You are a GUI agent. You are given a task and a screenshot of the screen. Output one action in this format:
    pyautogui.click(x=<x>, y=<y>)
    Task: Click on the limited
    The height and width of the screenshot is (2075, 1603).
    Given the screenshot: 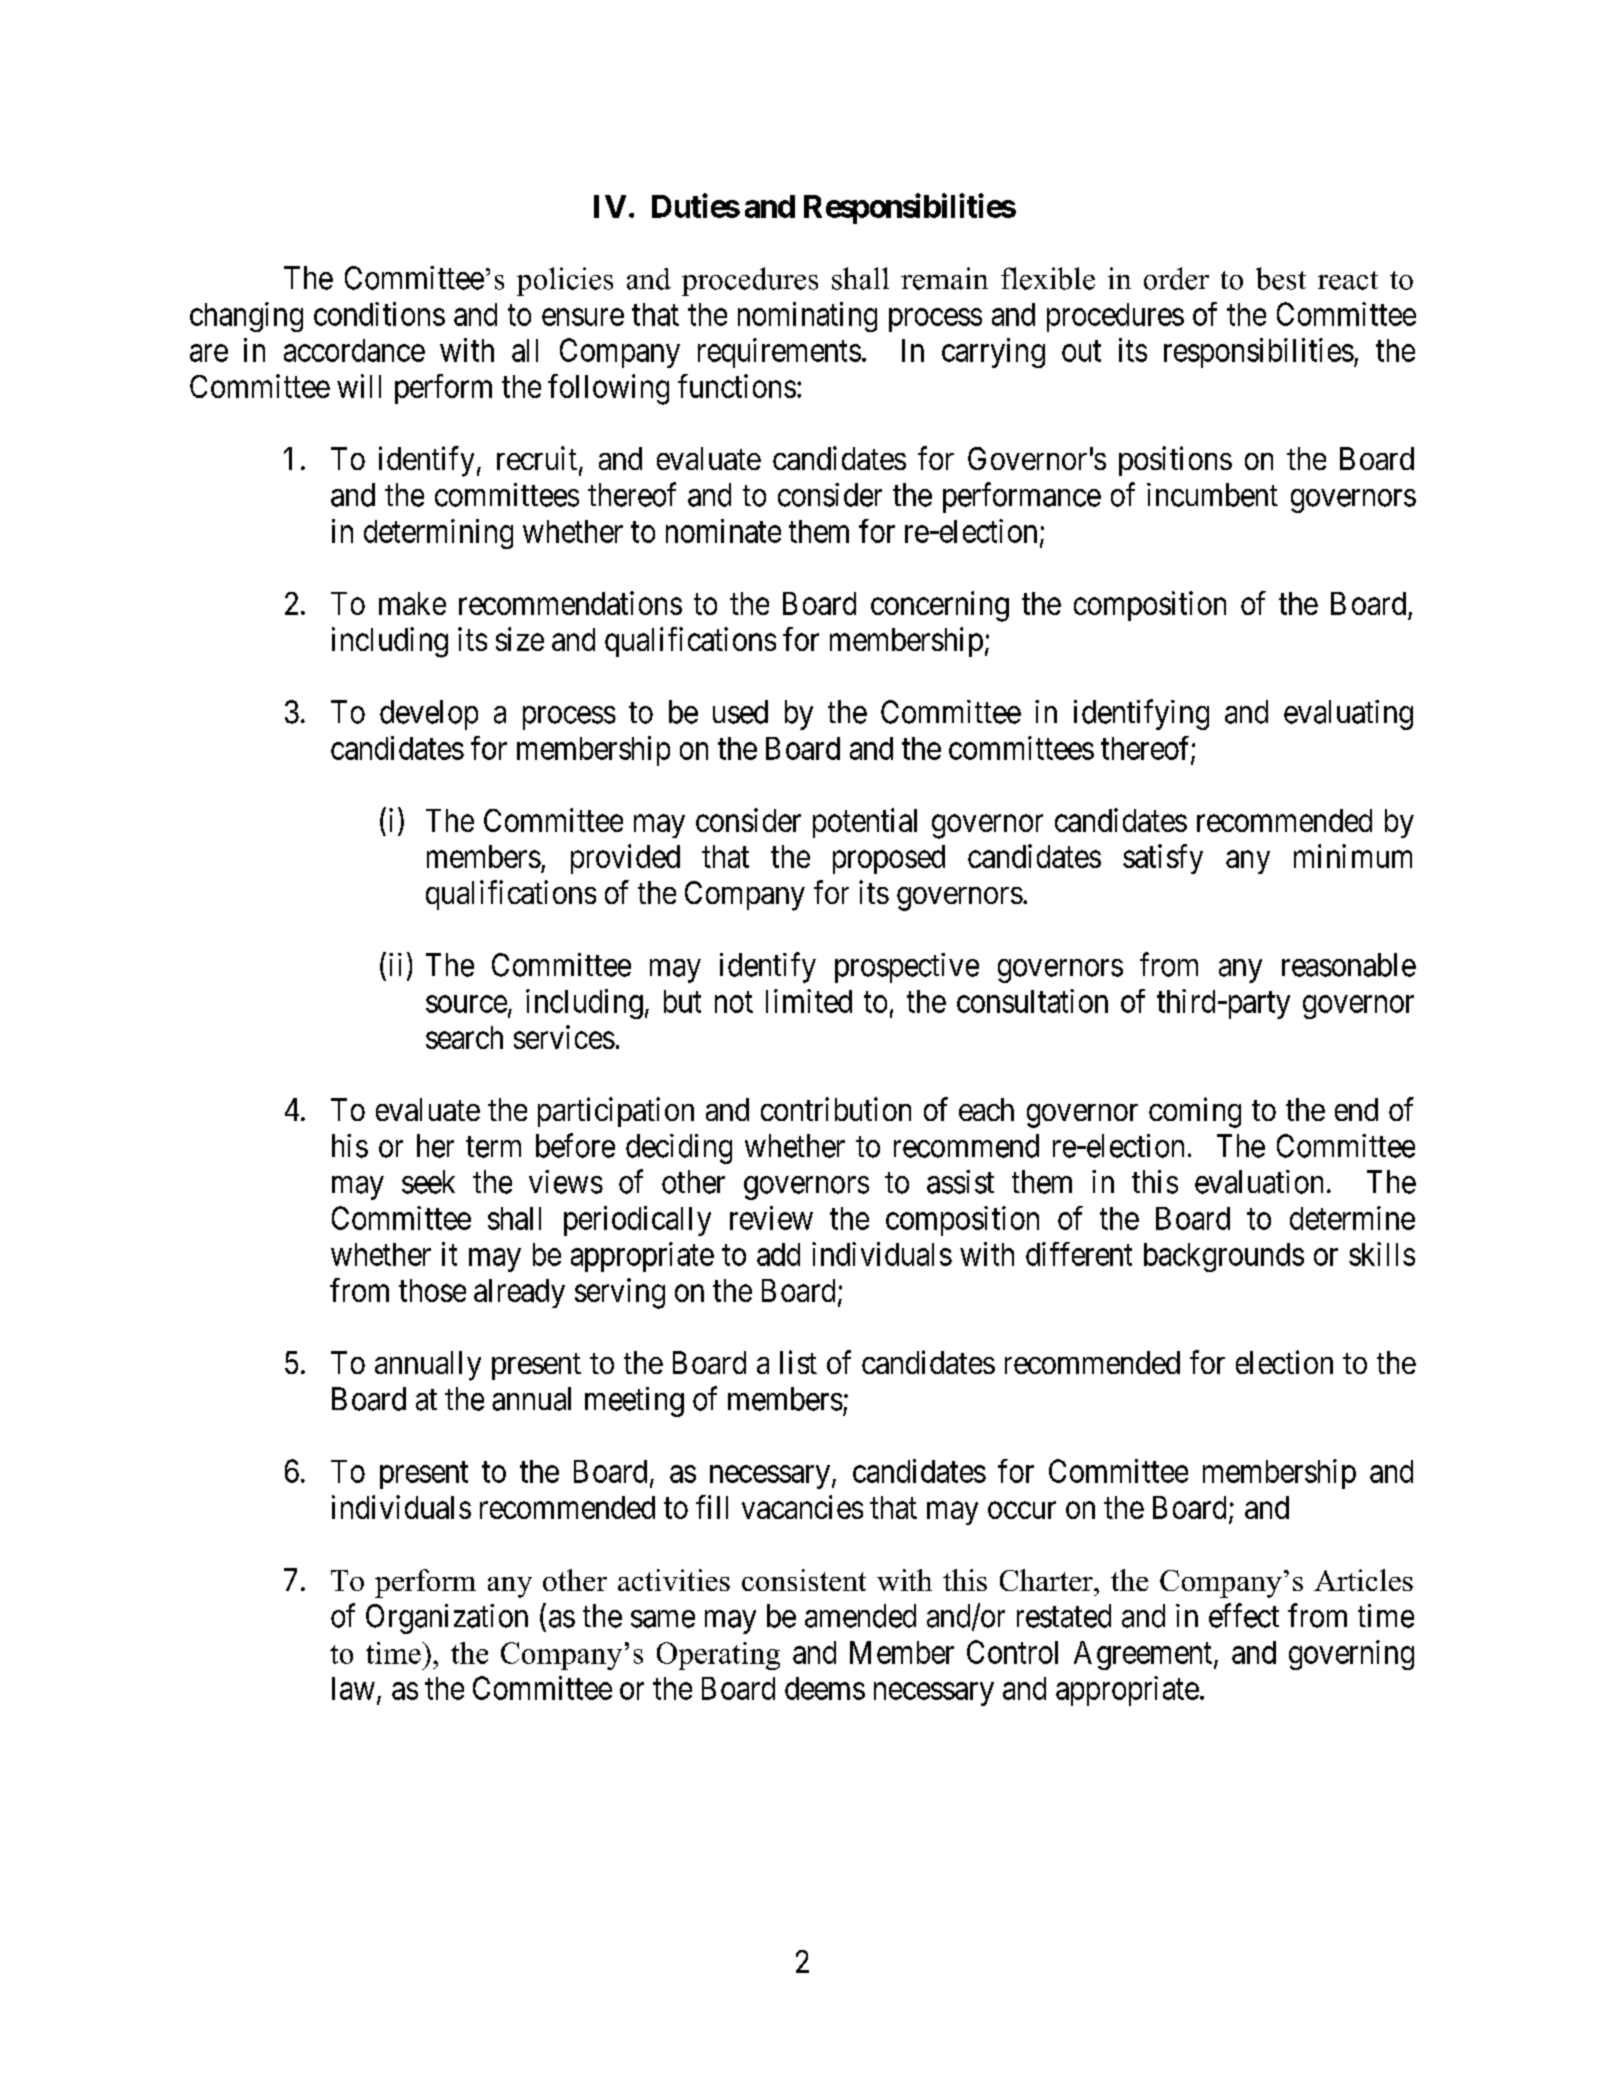 What is the action you would take?
    pyautogui.click(x=809, y=1001)
